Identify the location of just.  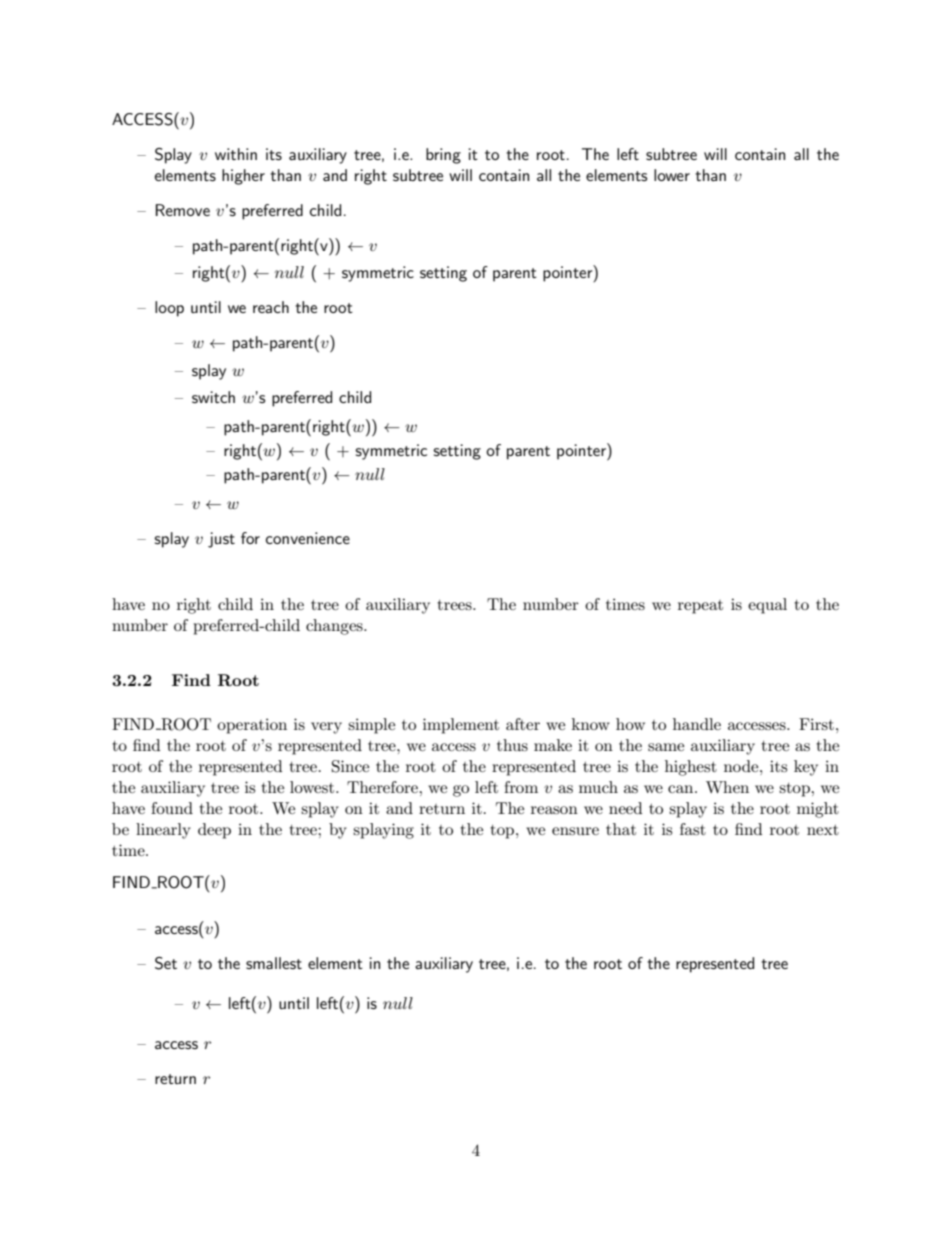
(221, 540).
